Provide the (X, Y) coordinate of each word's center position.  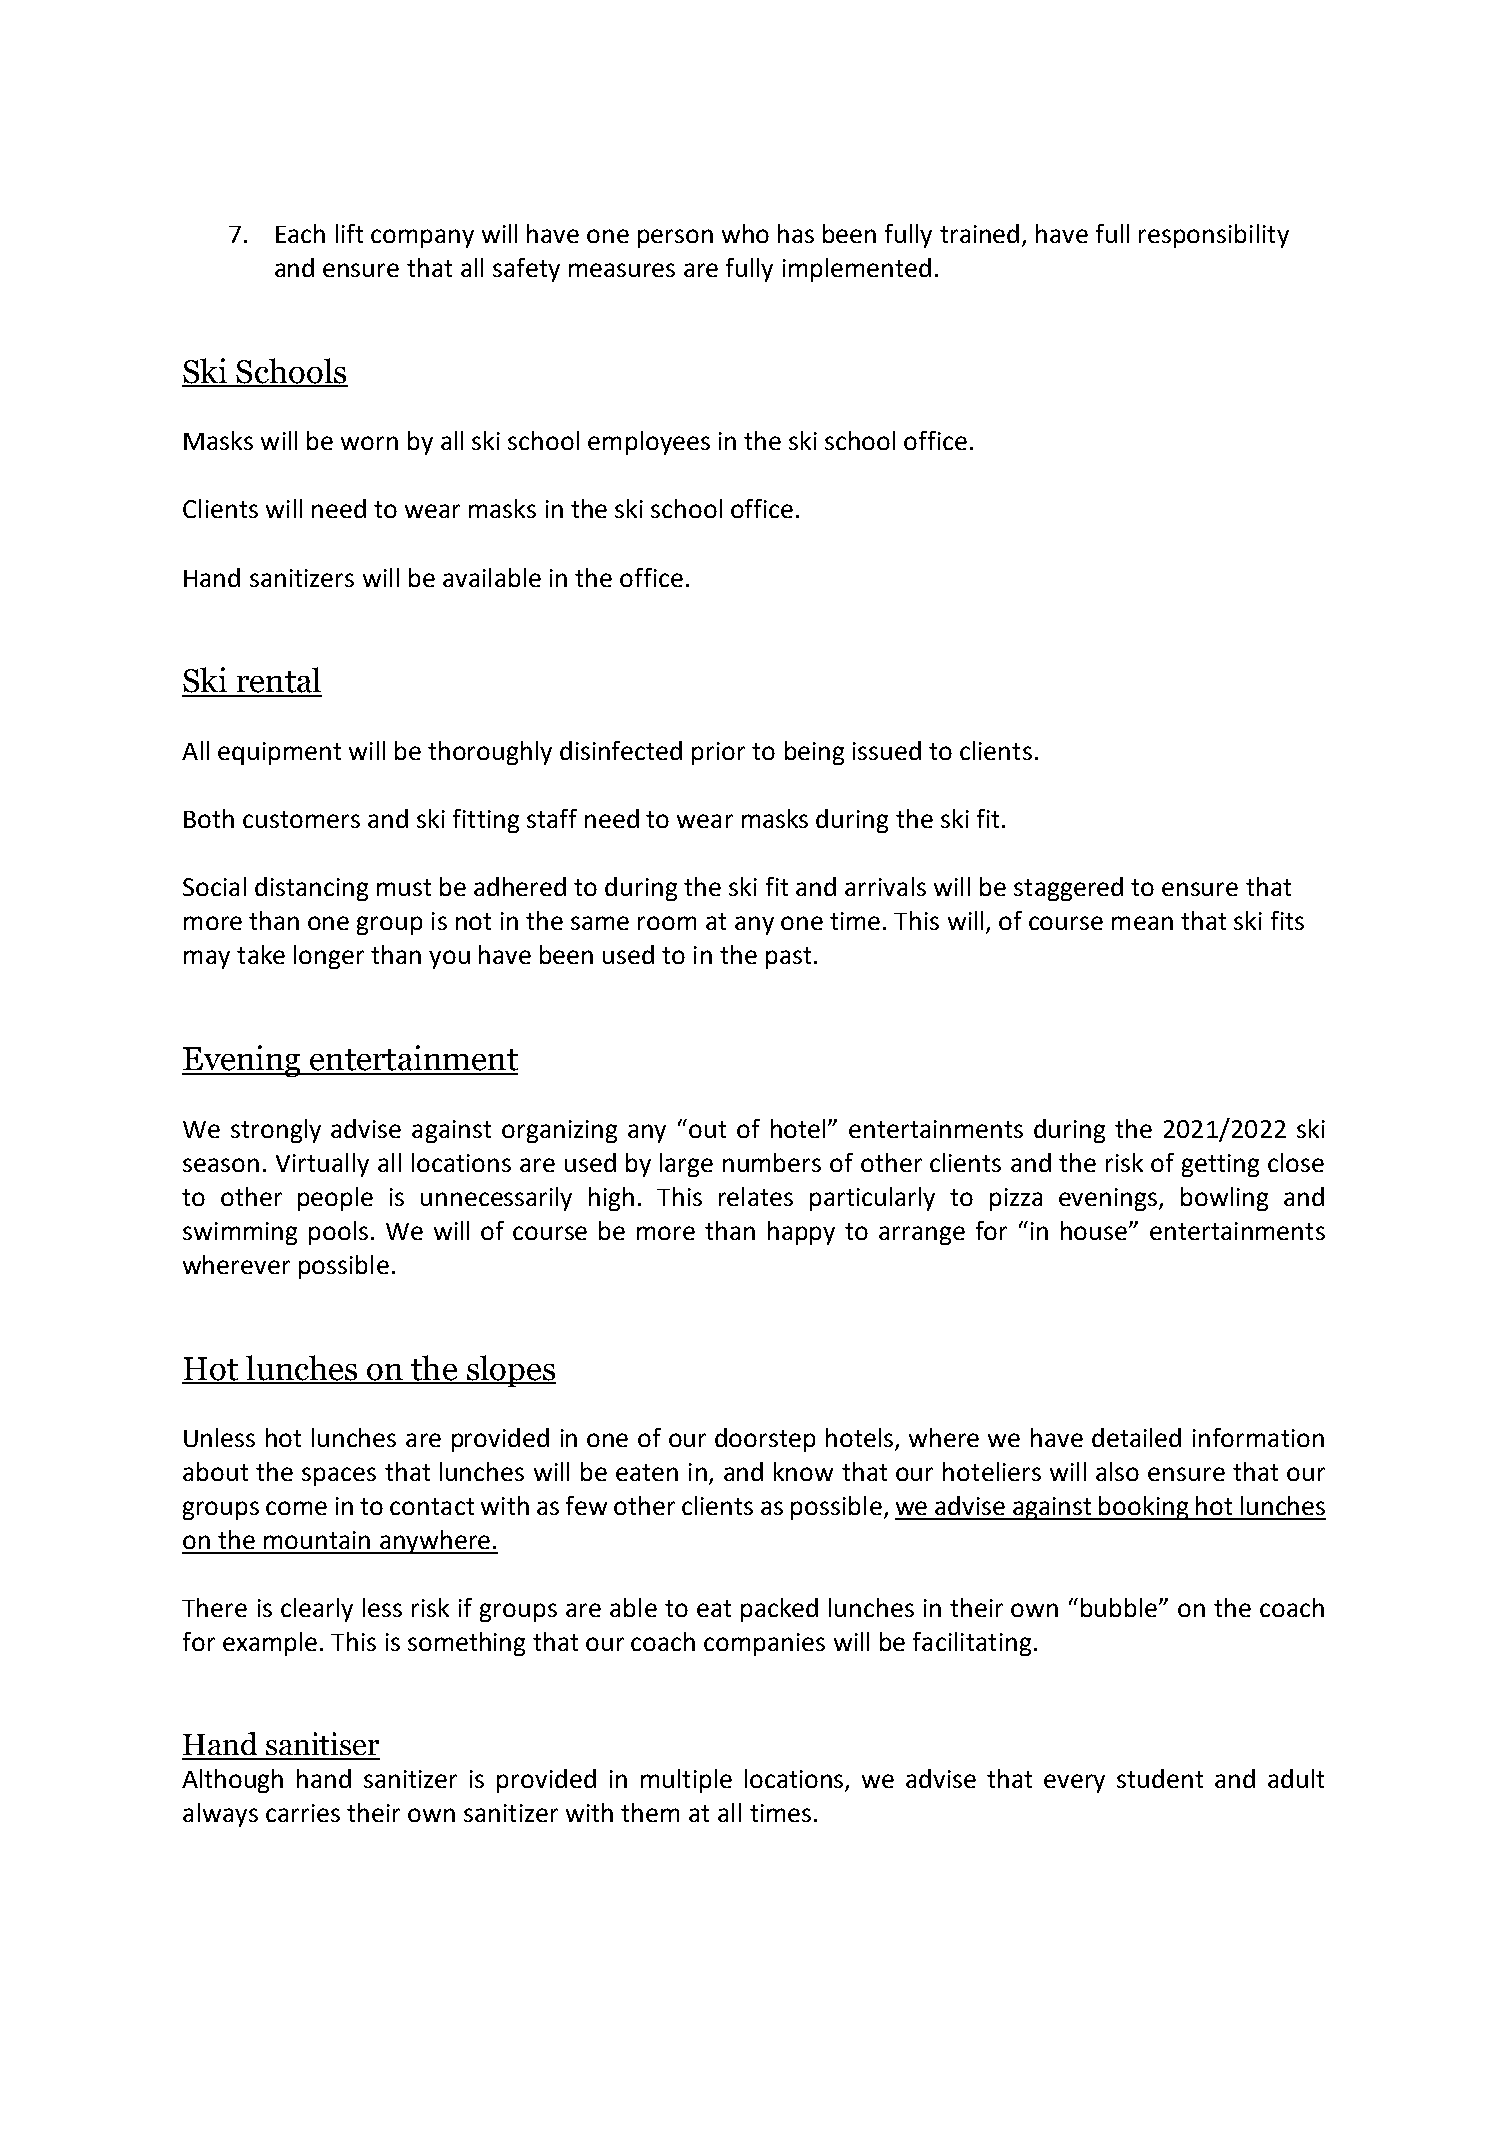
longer (329, 957)
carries (303, 1813)
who (745, 233)
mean (1142, 923)
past (788, 958)
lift (349, 233)
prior (718, 753)
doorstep (765, 1440)
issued (887, 750)
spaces (339, 1476)
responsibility (1214, 236)
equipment (279, 753)
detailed (1136, 1437)
